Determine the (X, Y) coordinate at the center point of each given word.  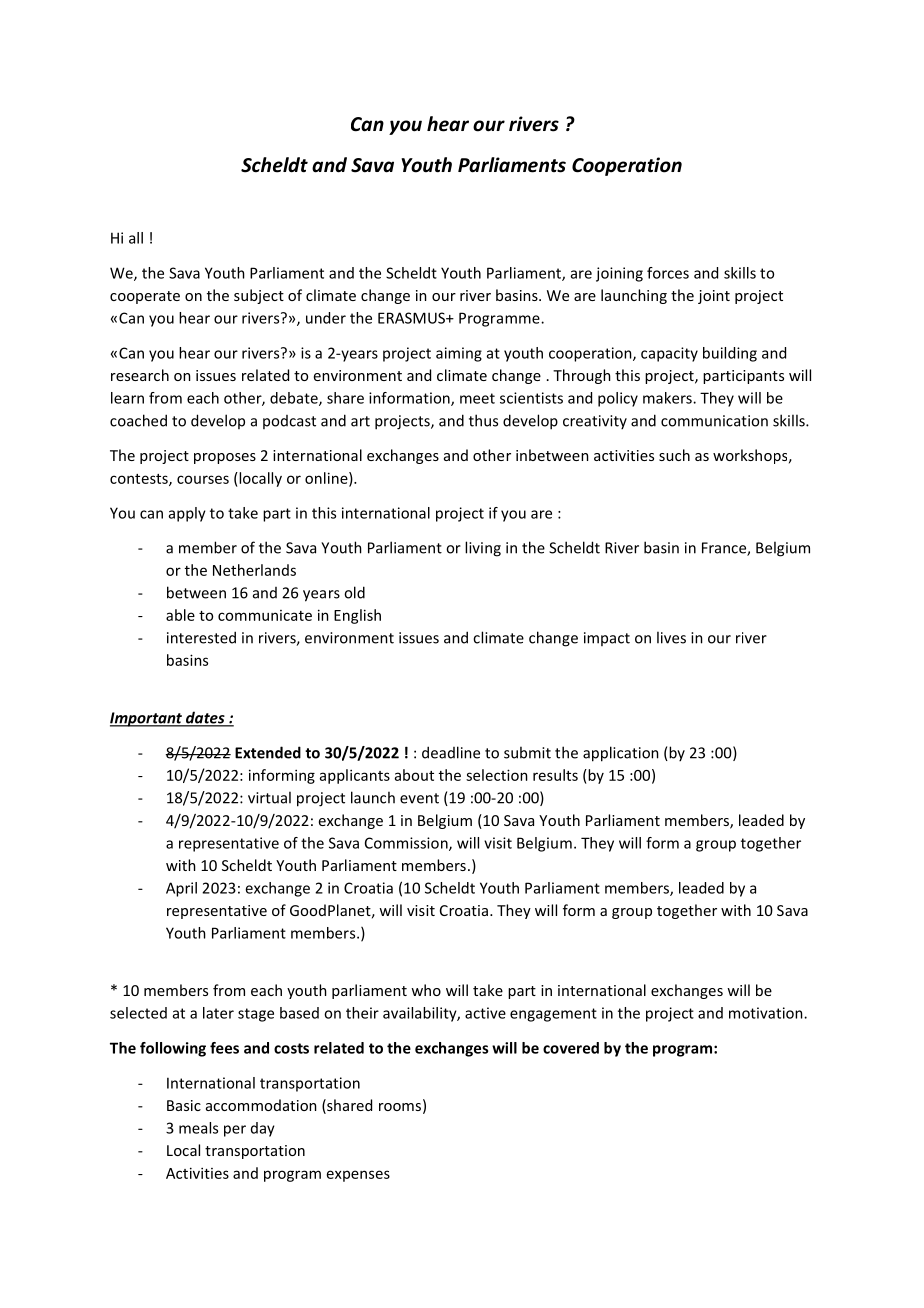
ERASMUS (413, 318)
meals (198, 1128)
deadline (451, 752)
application (621, 754)
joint (714, 297)
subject (259, 296)
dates (205, 718)
